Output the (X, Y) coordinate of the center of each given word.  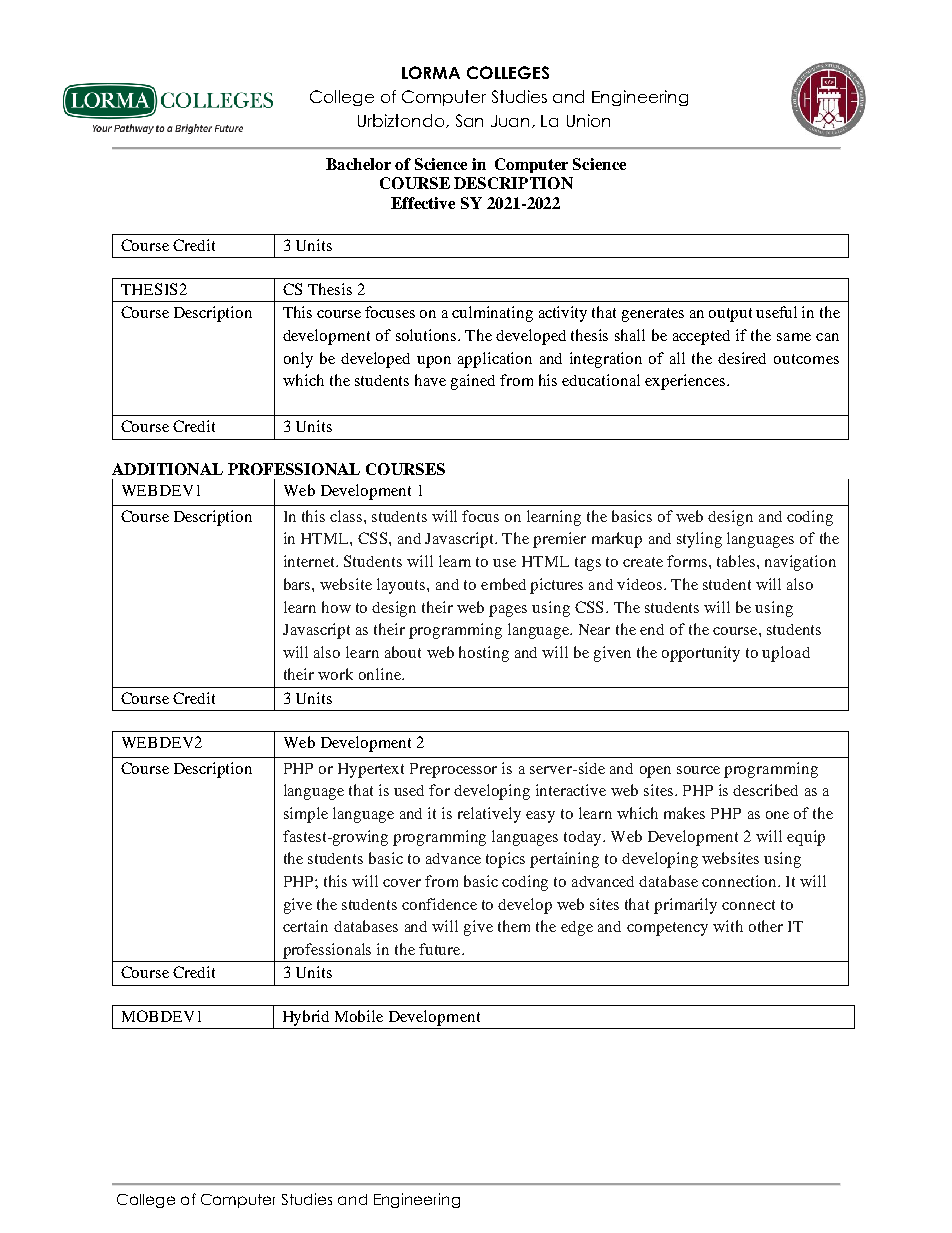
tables (737, 561)
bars (298, 584)
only (298, 360)
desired (742, 358)
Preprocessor (453, 770)
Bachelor (358, 164)
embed (503, 584)
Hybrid (306, 1018)
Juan (512, 121)
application (495, 360)
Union (588, 120)
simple (306, 815)
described (765, 790)
